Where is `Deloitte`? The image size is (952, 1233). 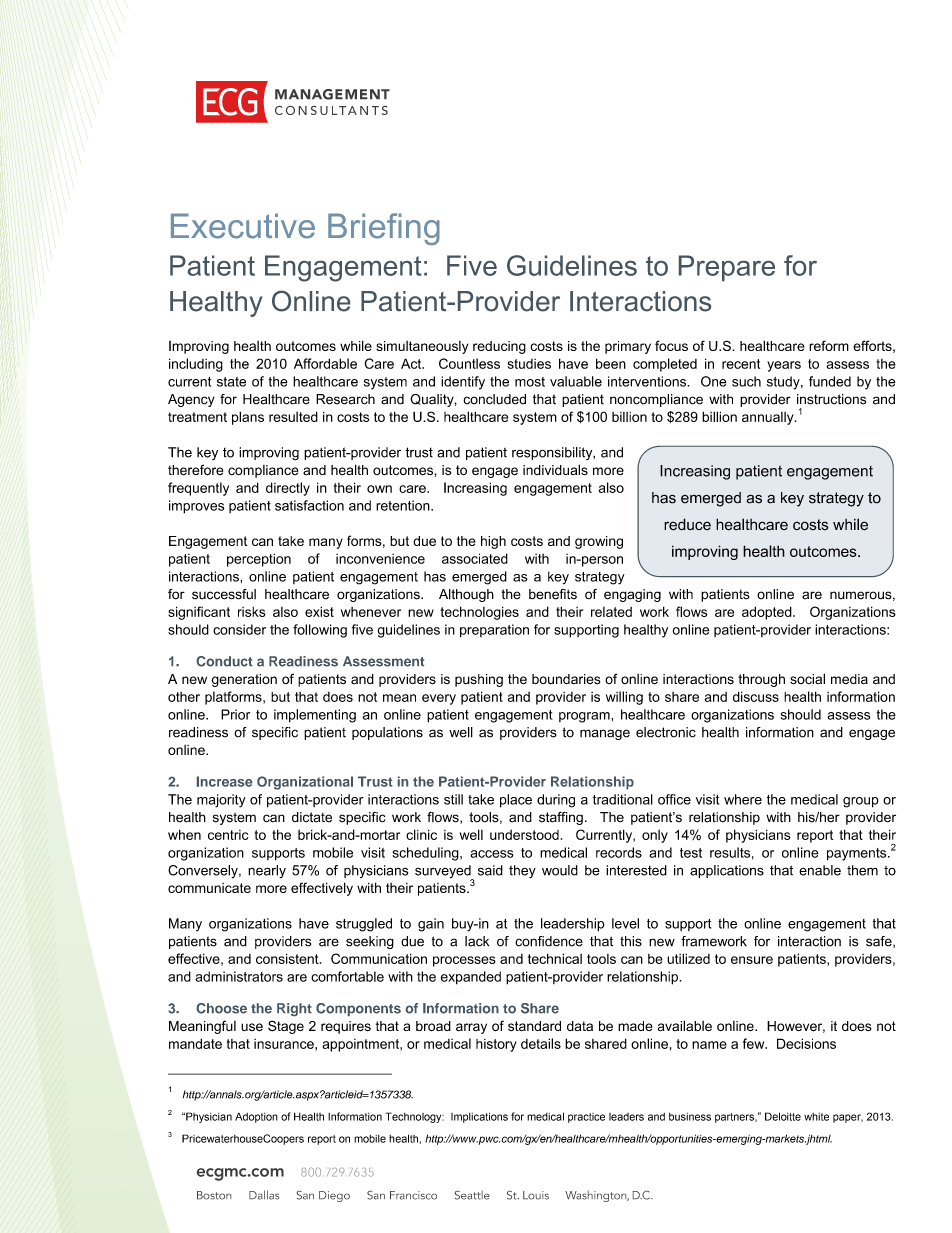
Deloitte is located at coordinates (783, 1116).
